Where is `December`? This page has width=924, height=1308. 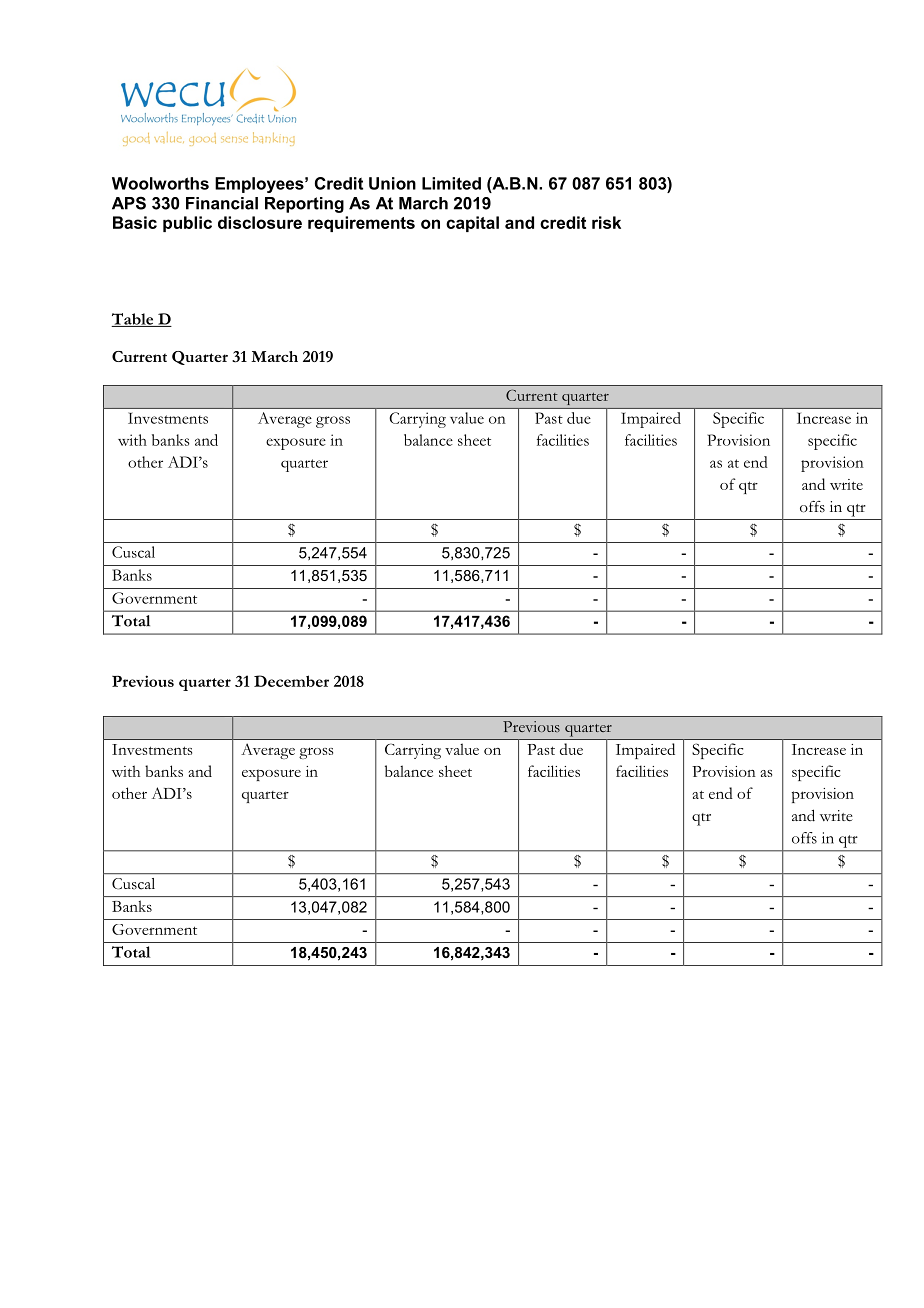
December is located at coordinates (291, 681).
